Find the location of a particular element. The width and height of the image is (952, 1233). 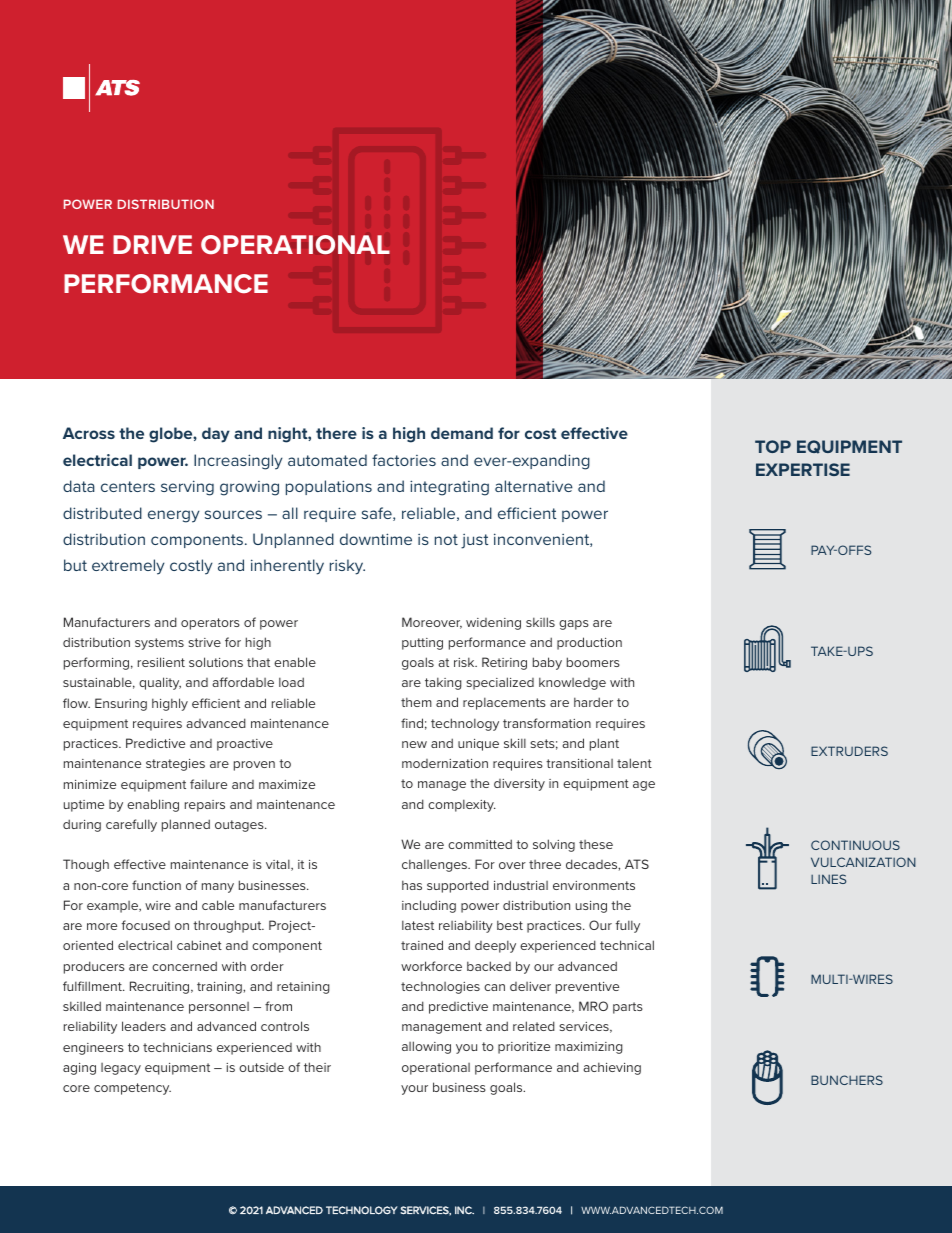

resilient is located at coordinates (161, 662).
